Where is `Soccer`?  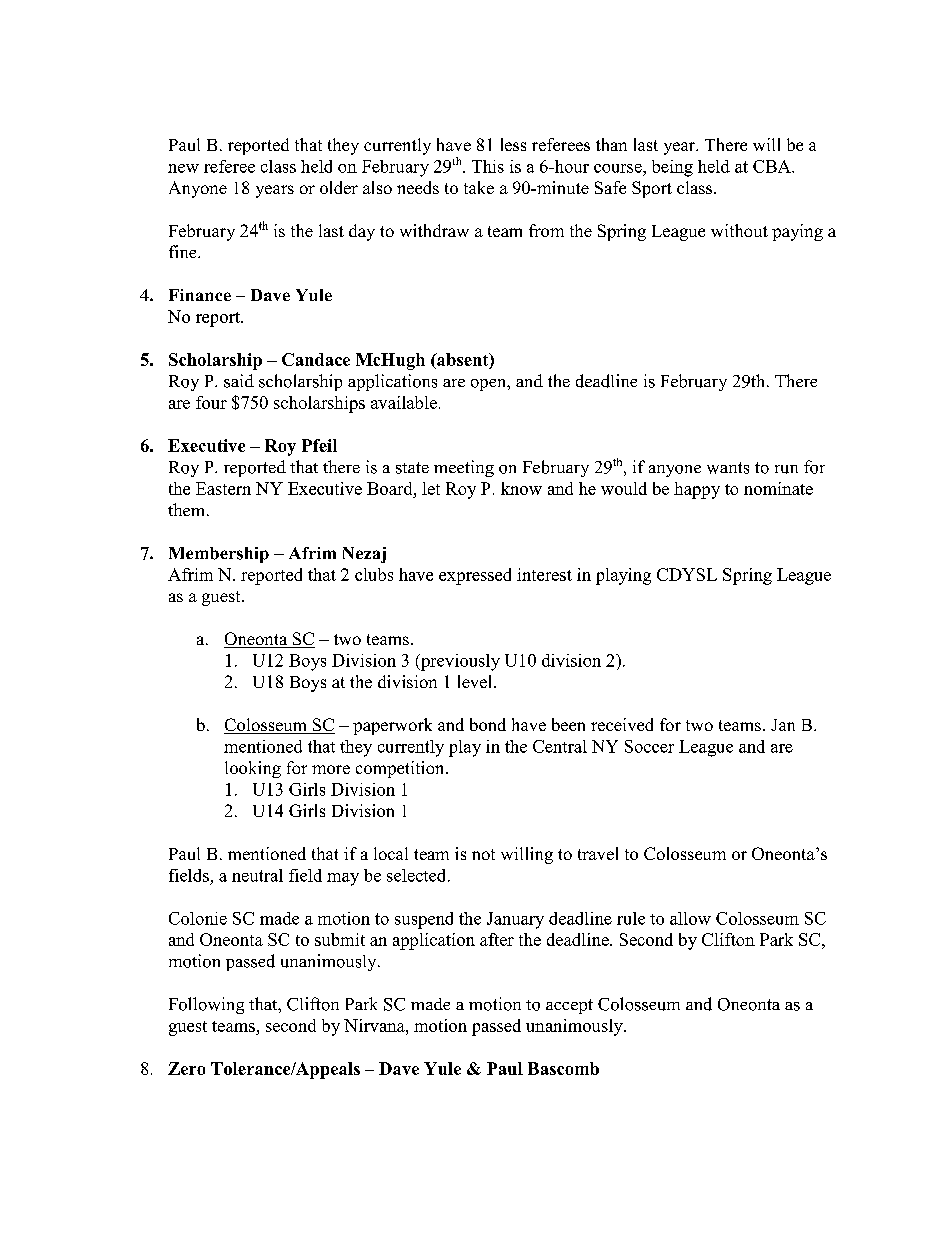 Soccer is located at coordinates (649, 746).
